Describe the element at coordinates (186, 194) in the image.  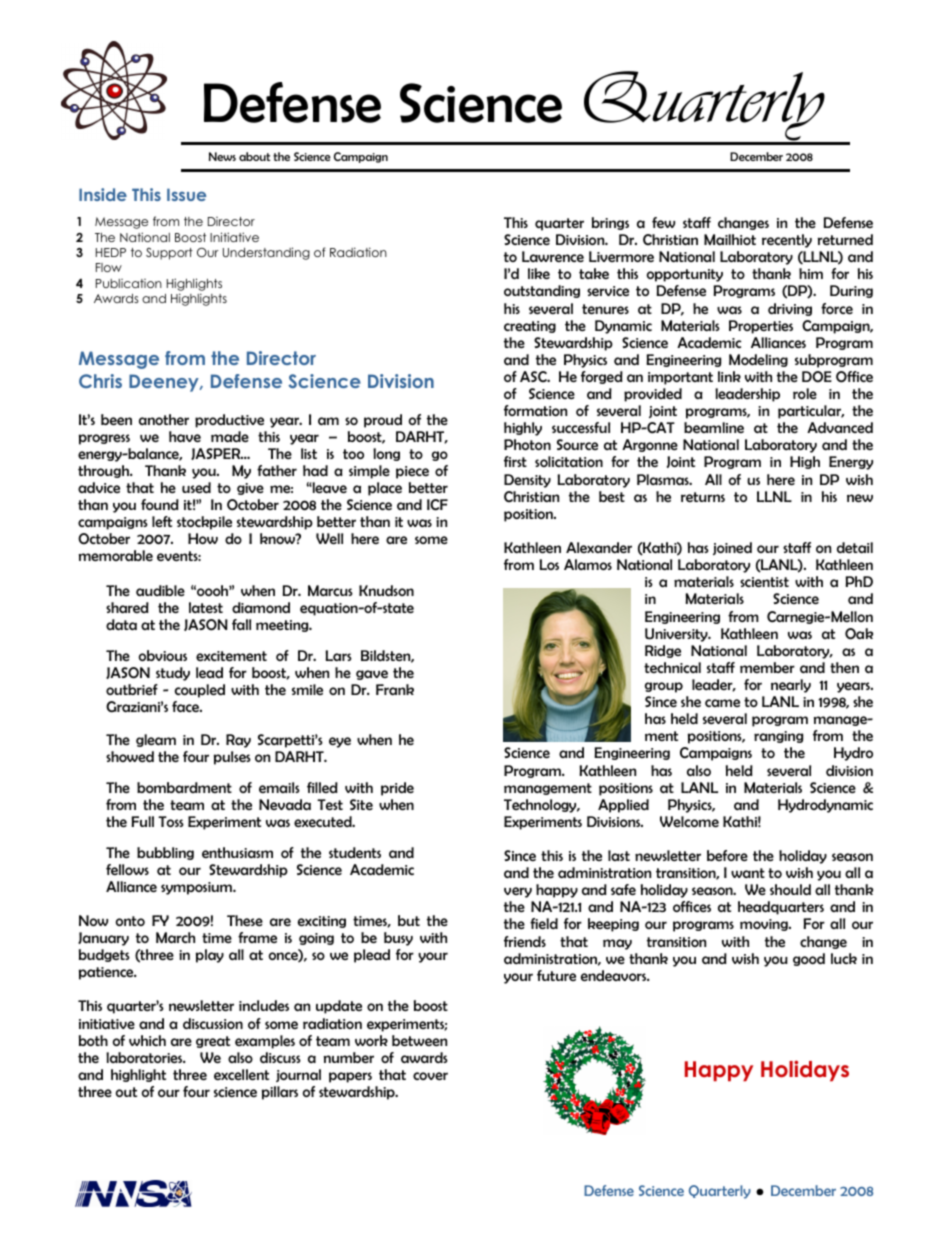
I see `Issue` at that location.
